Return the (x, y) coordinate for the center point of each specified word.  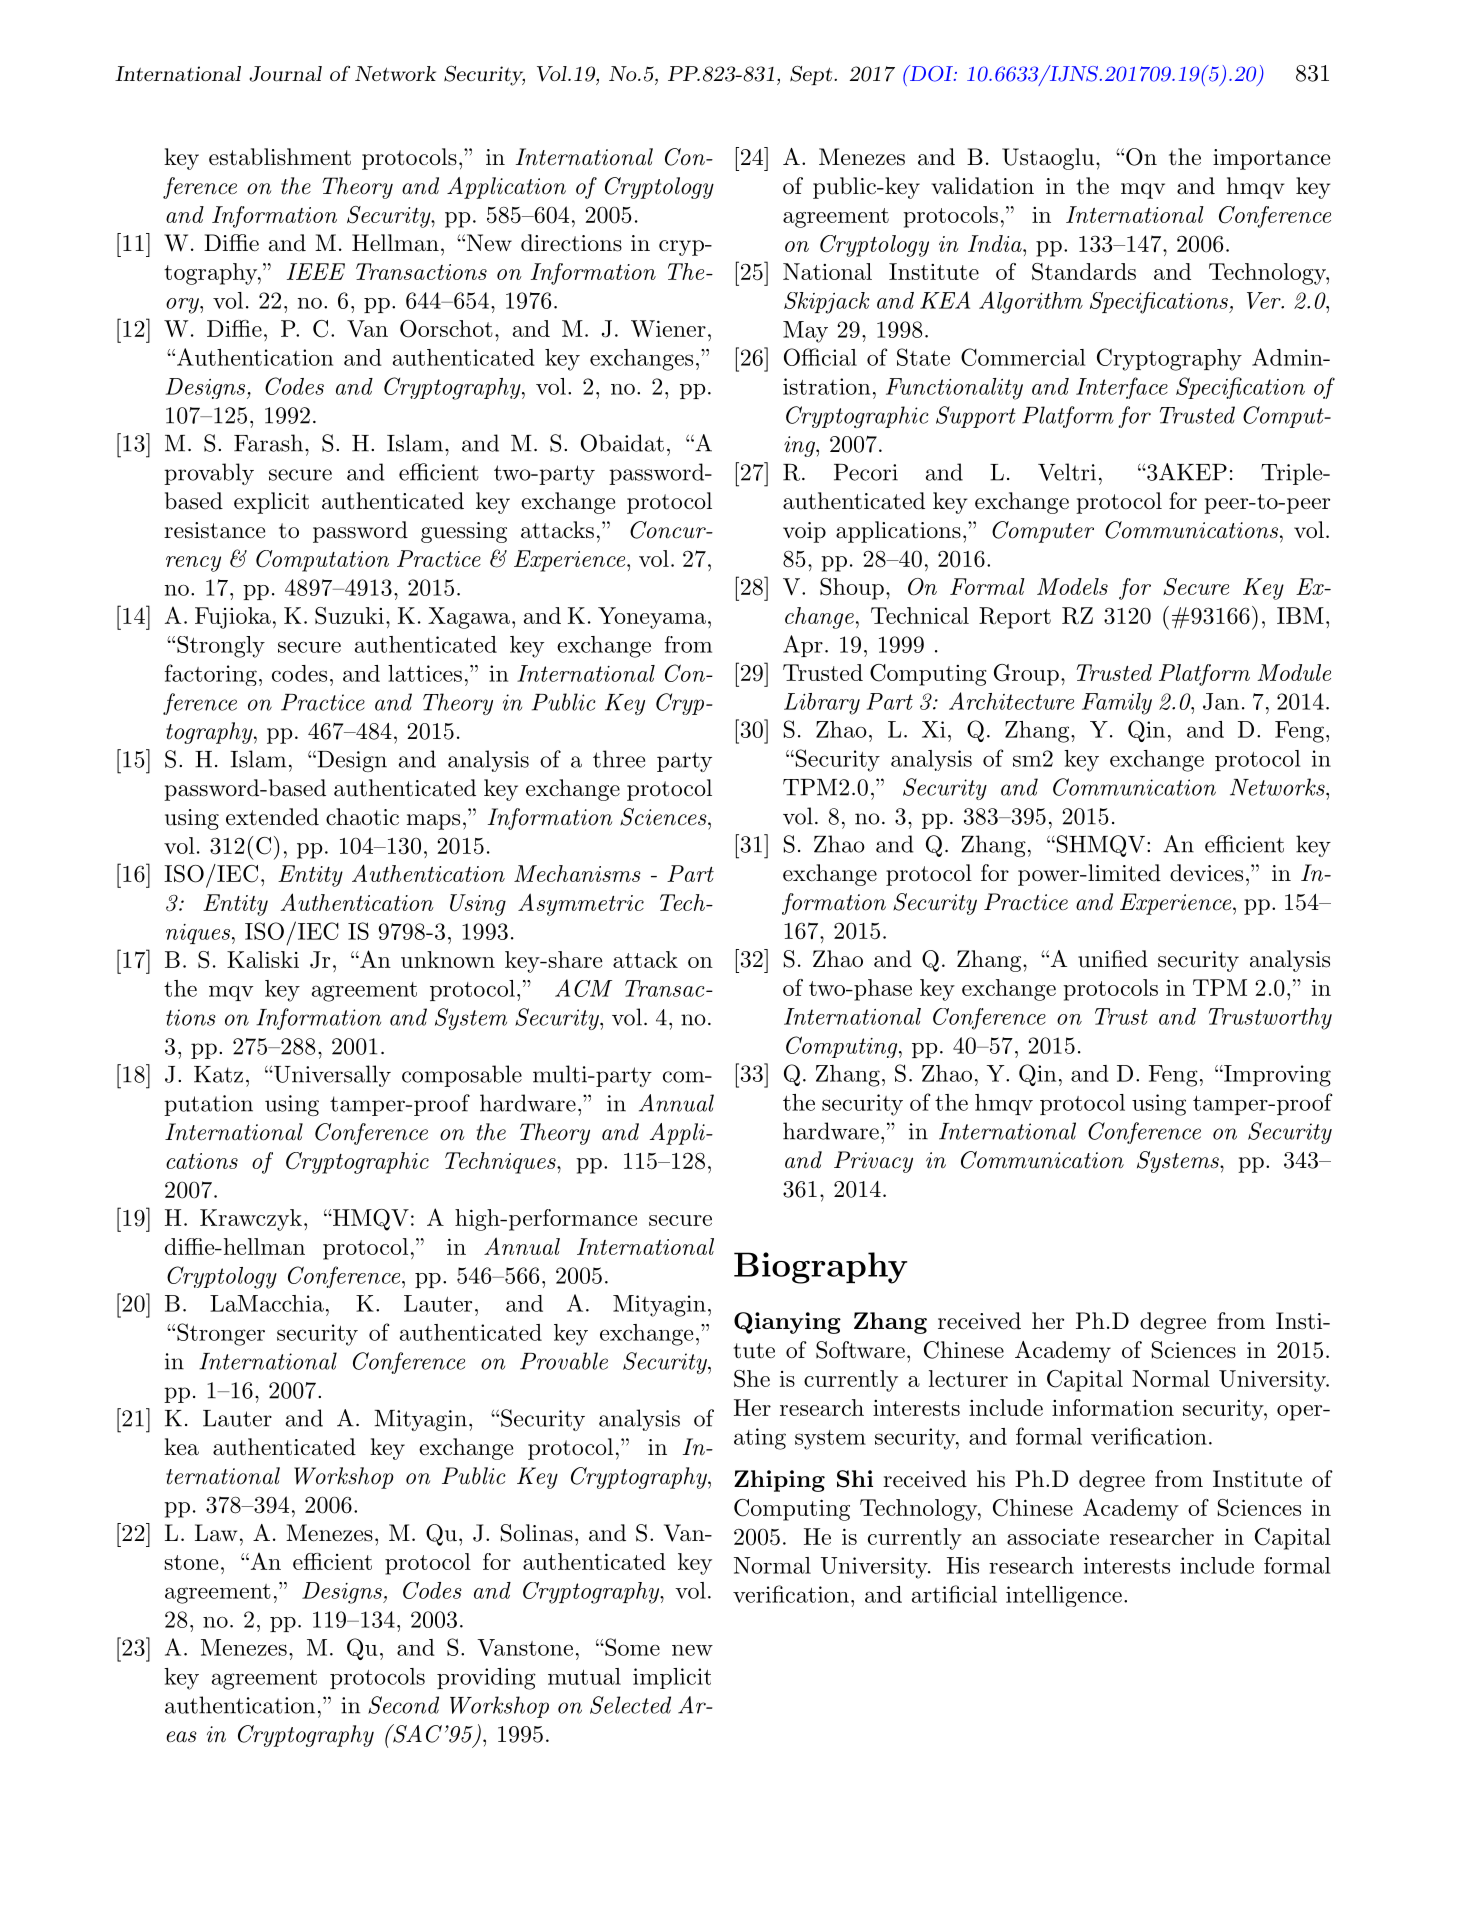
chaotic (362, 817)
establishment (280, 157)
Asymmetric (581, 904)
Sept (811, 75)
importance (1271, 159)
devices (1206, 873)
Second (403, 1705)
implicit (672, 1678)
